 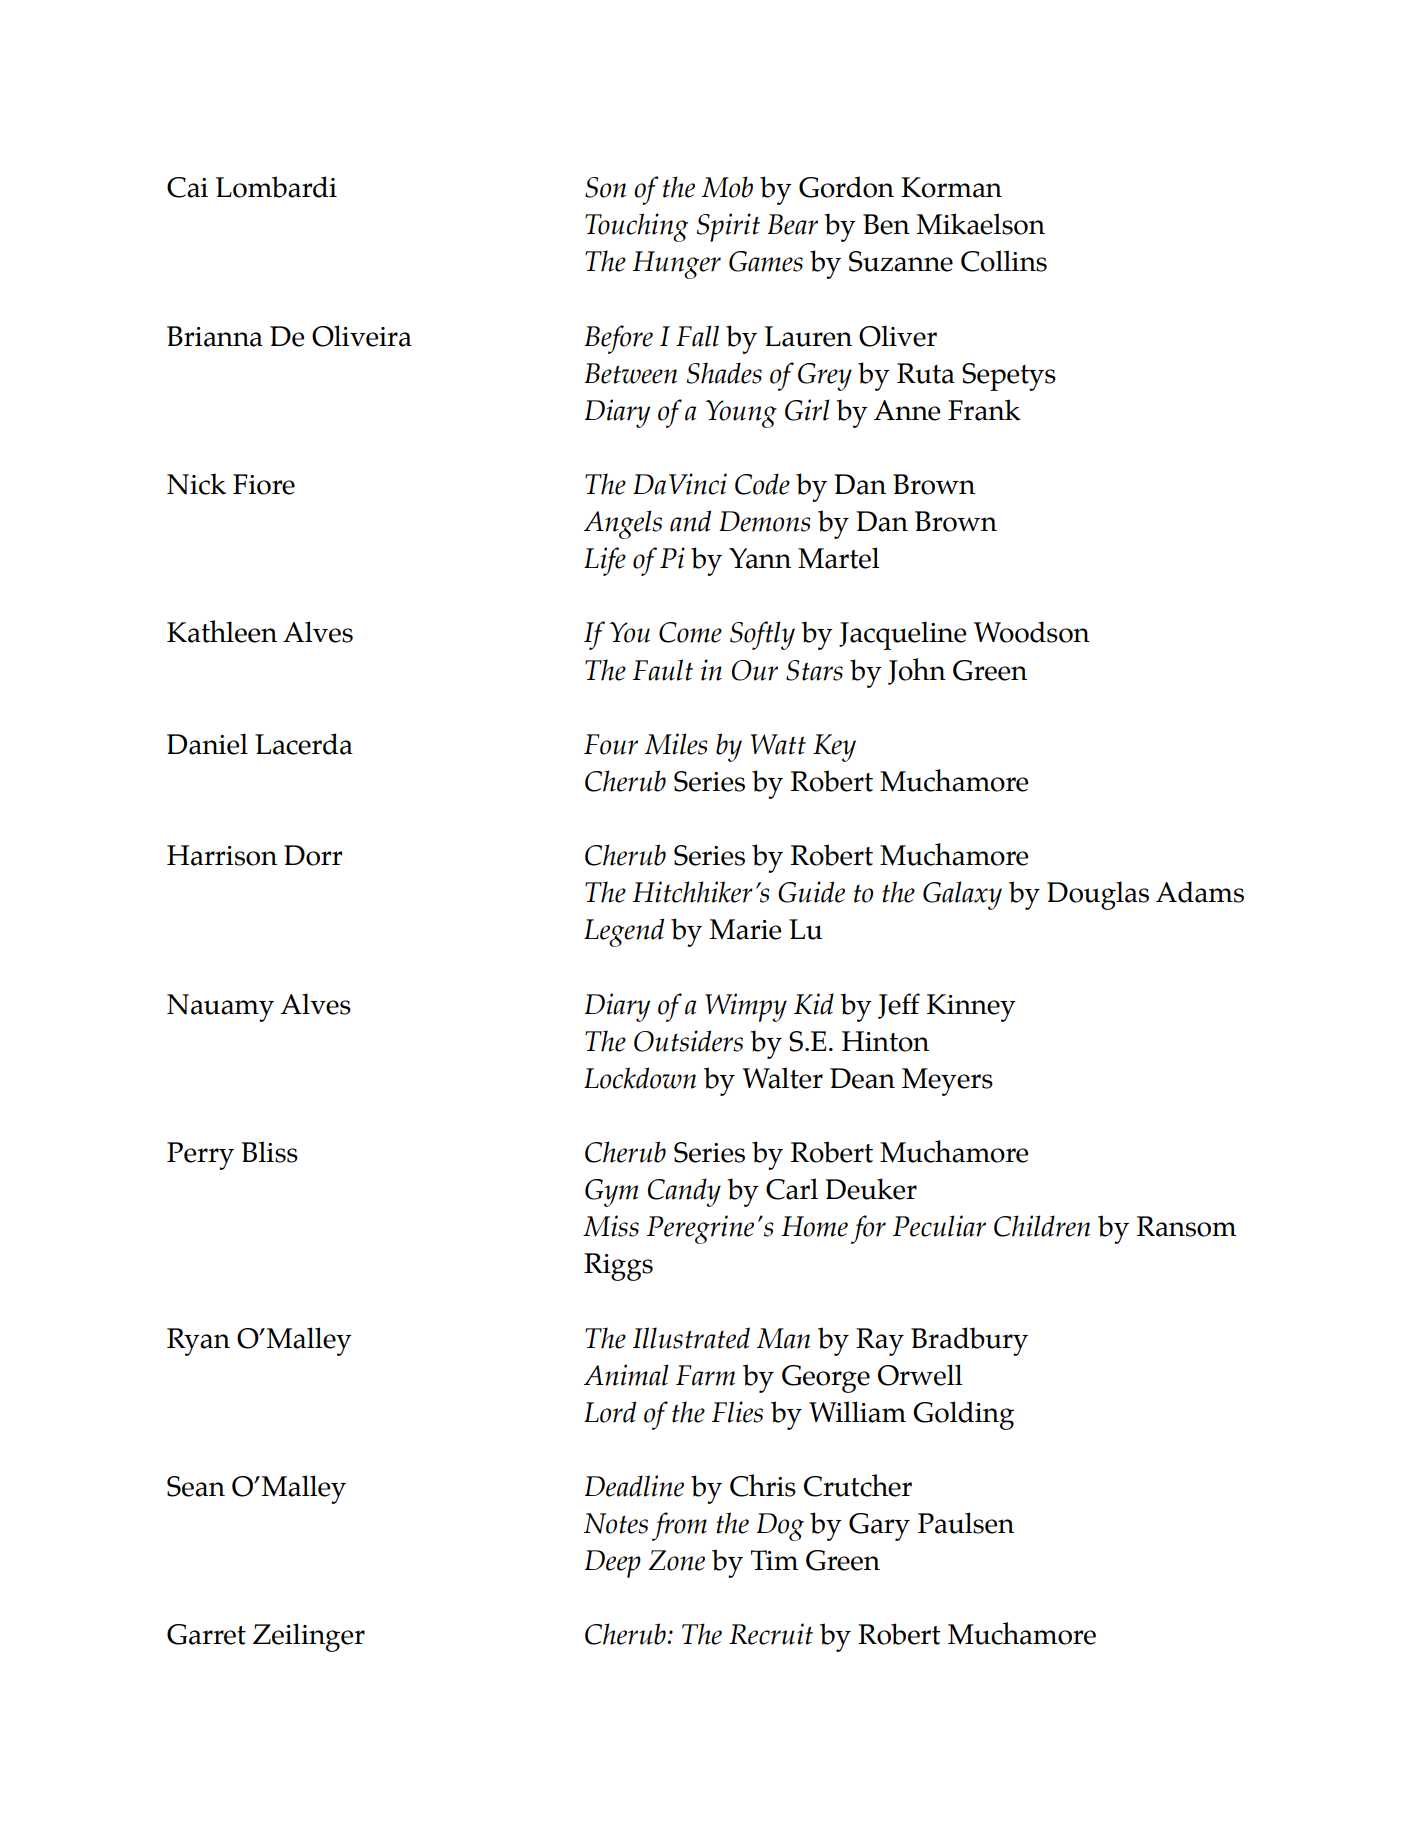 I want to click on Harrison, so click(x=222, y=855).
